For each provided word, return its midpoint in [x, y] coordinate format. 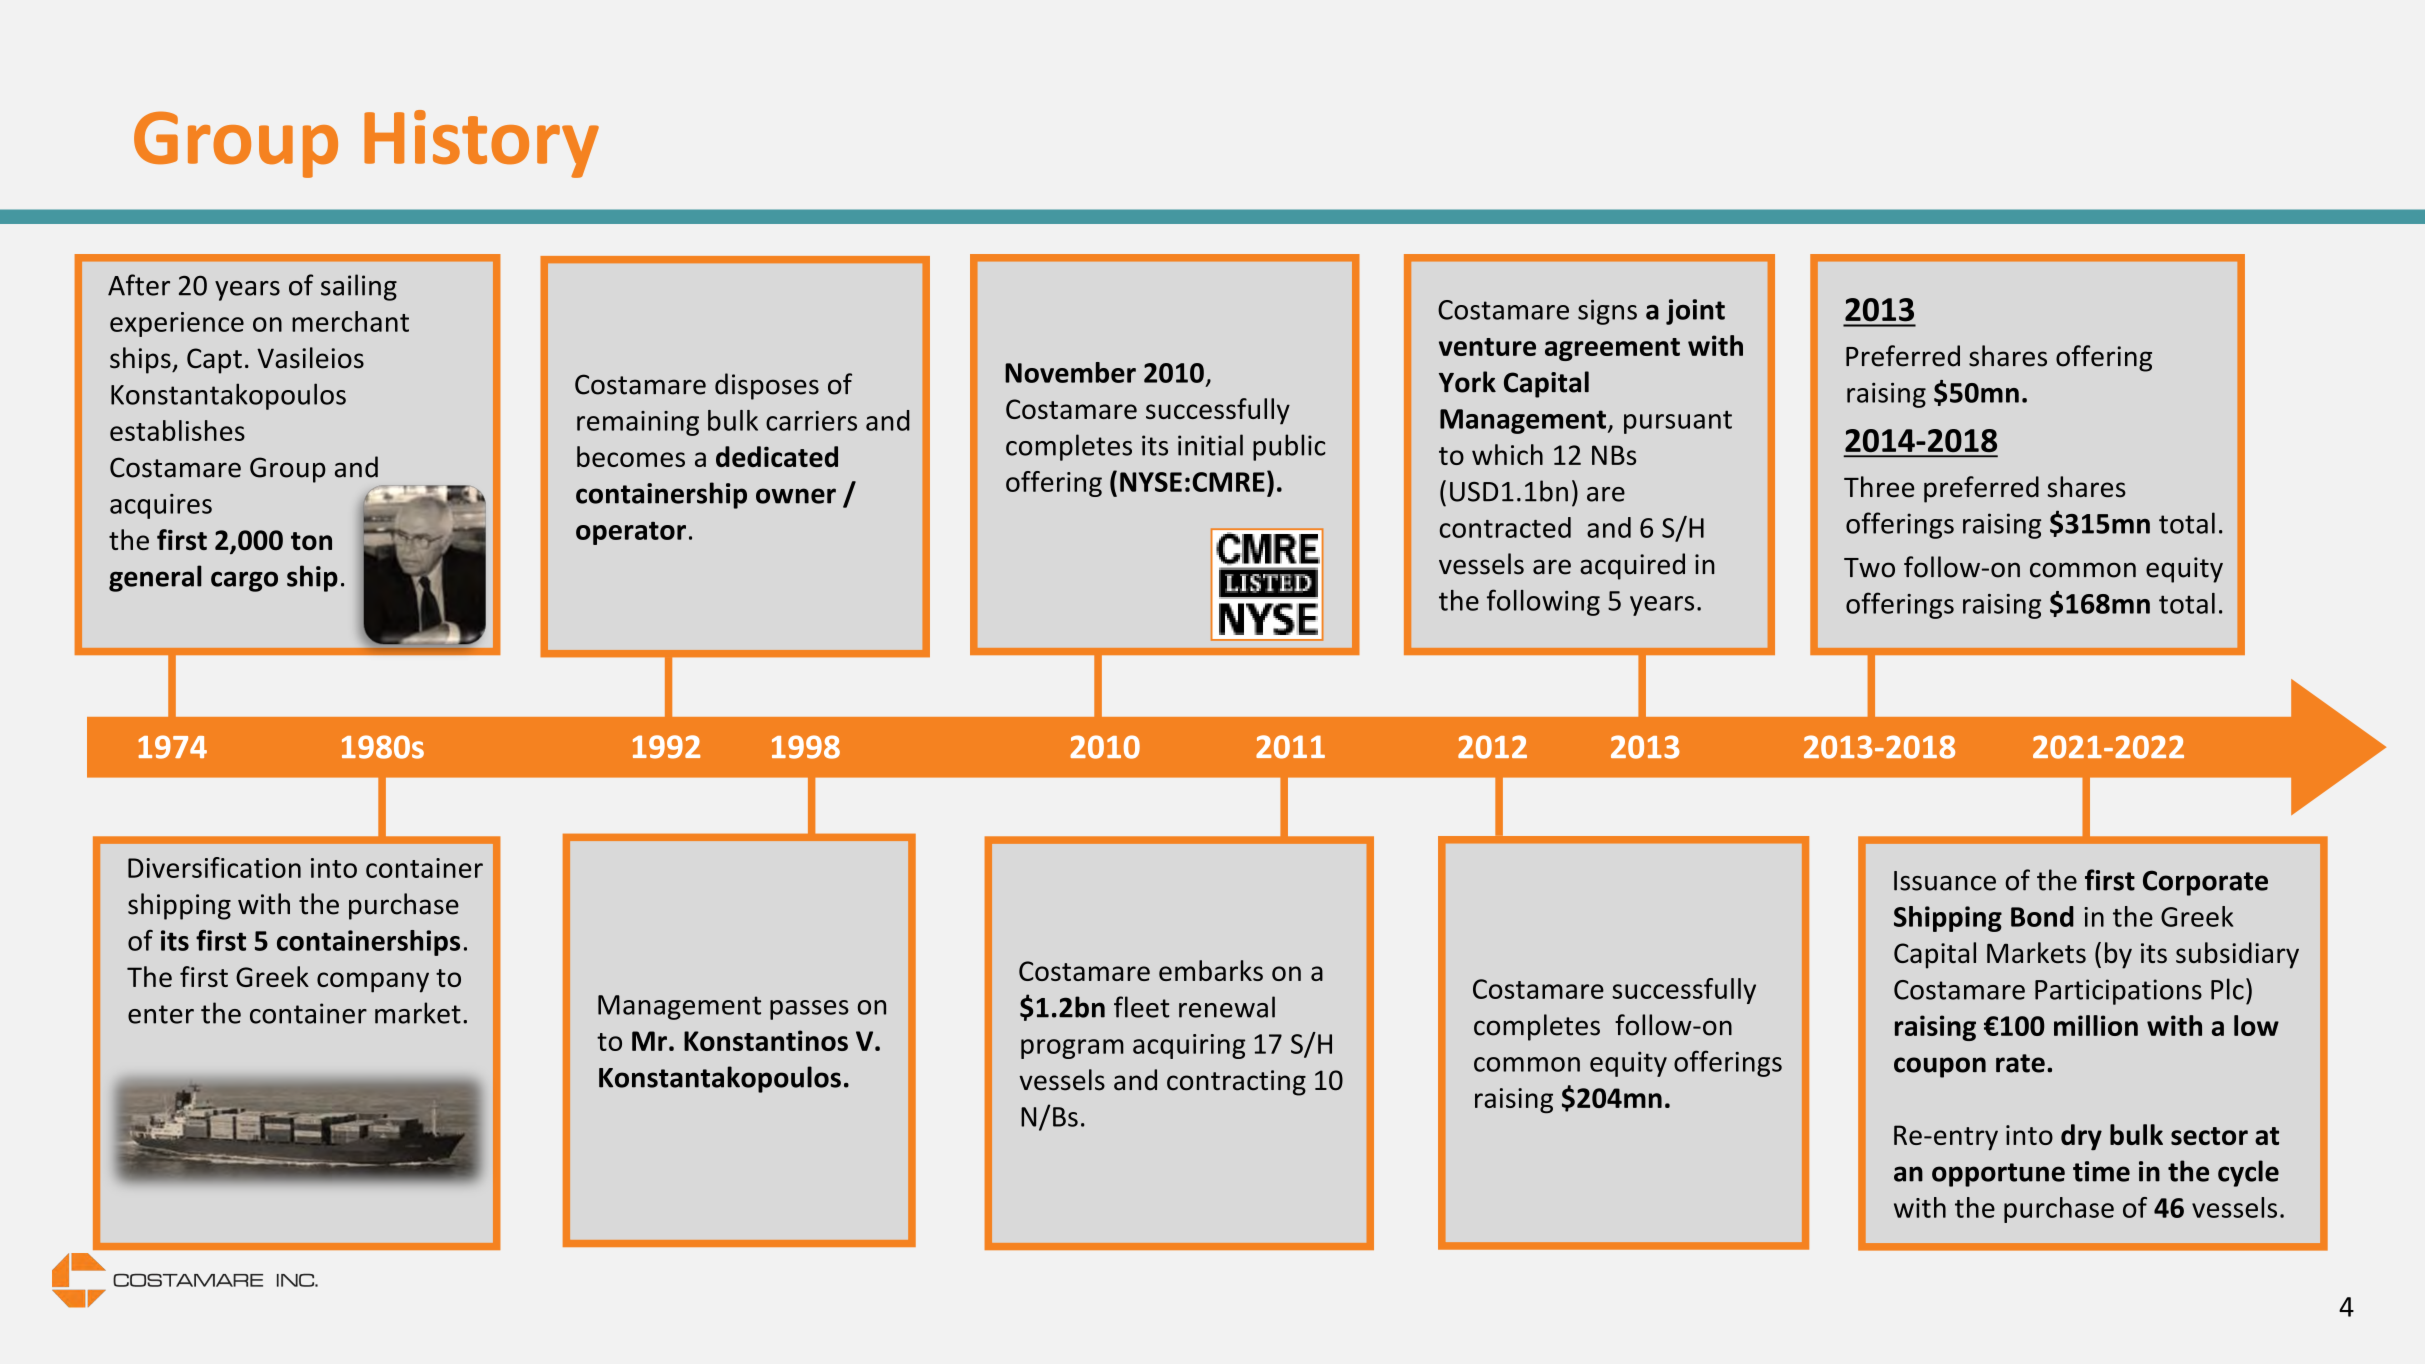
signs [1607, 312]
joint [1695, 312]
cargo [244, 581]
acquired [1632, 566]
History [481, 144]
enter [161, 1014]
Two [1869, 568]
